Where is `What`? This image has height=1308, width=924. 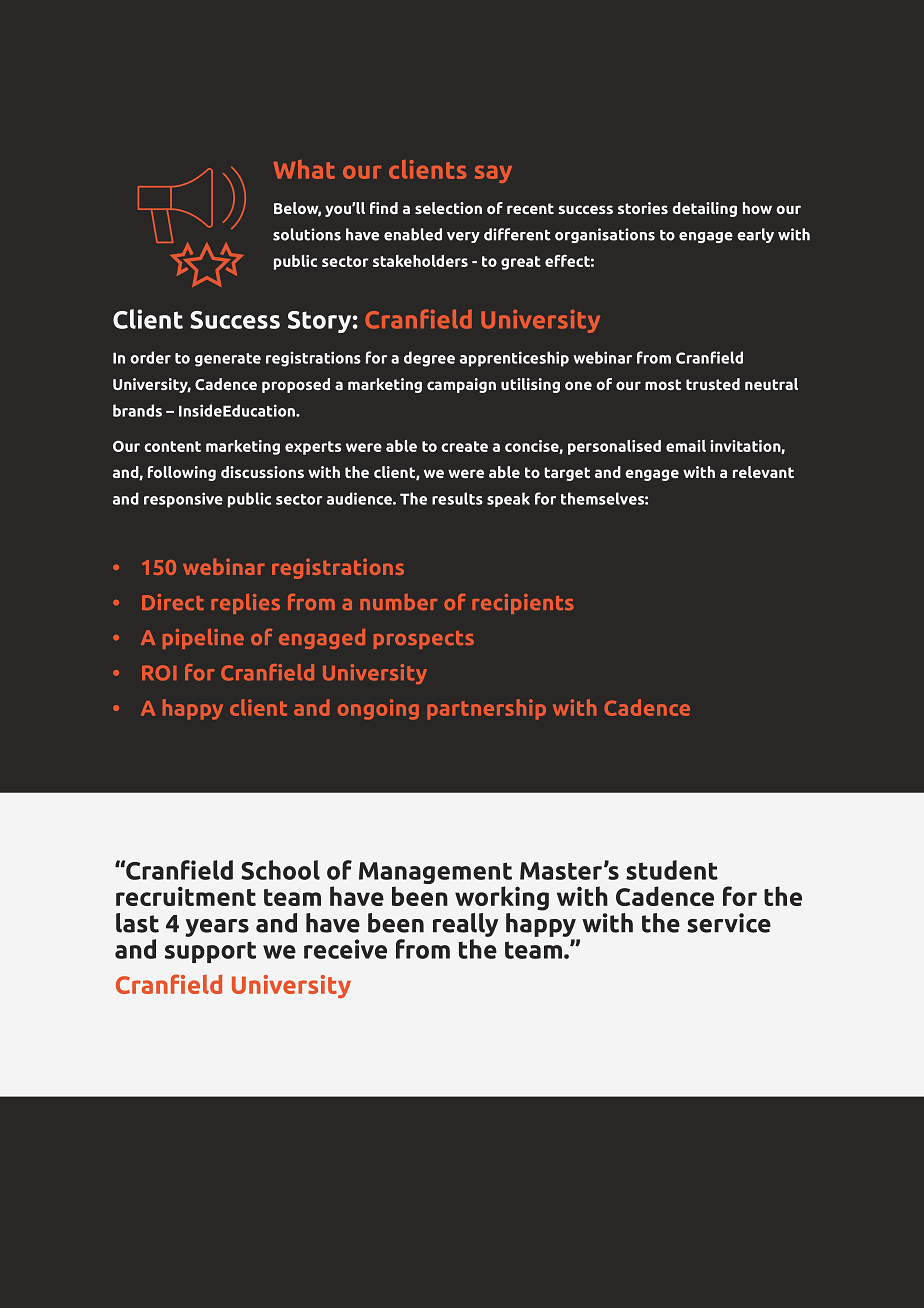
What is located at coordinates (304, 169).
